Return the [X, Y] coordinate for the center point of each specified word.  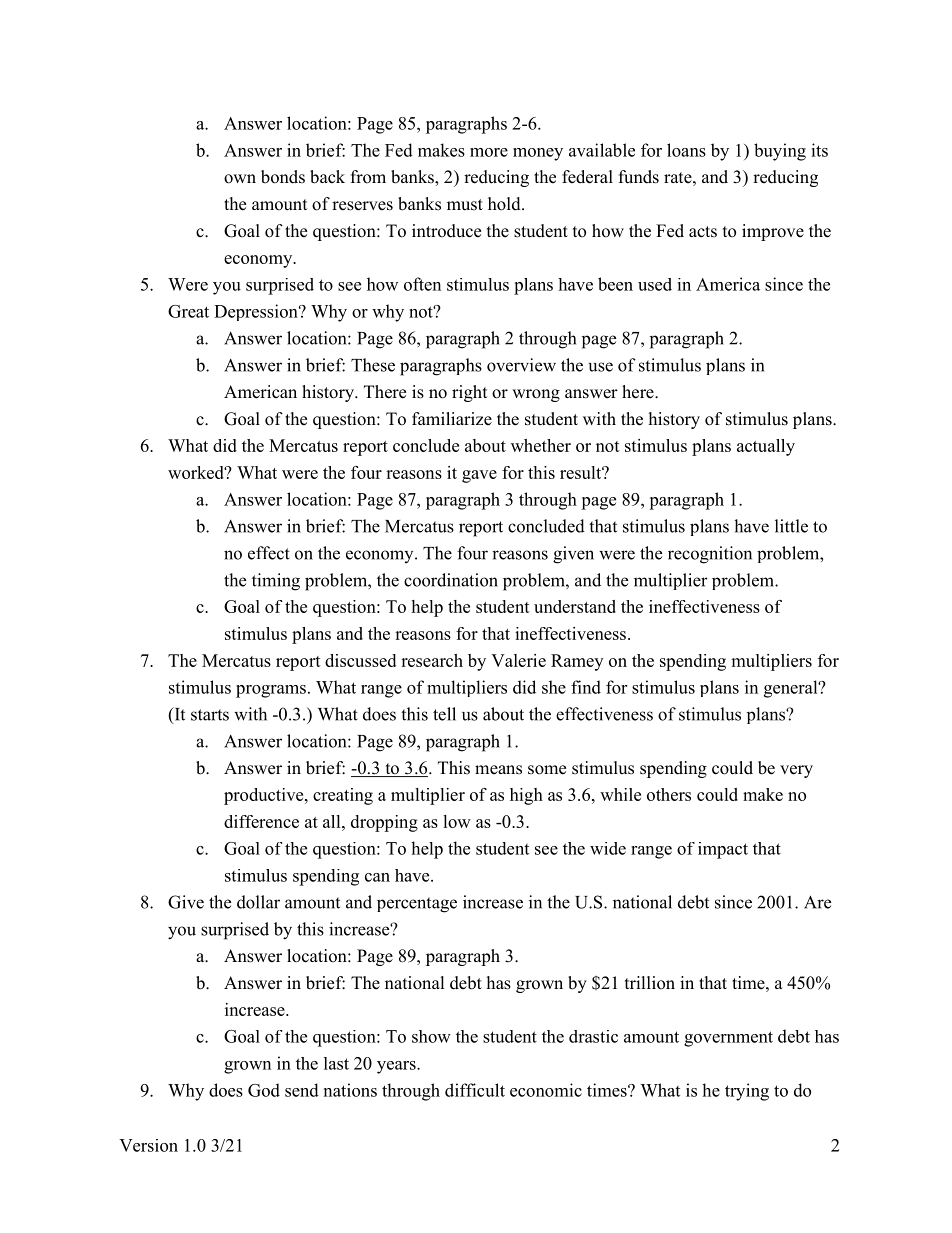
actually [766, 447]
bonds [283, 177]
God [264, 1090]
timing [276, 582]
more [489, 152]
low [457, 821]
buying [780, 152]
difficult [475, 1090]
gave [479, 476]
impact [723, 850]
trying [747, 1092]
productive [265, 796]
